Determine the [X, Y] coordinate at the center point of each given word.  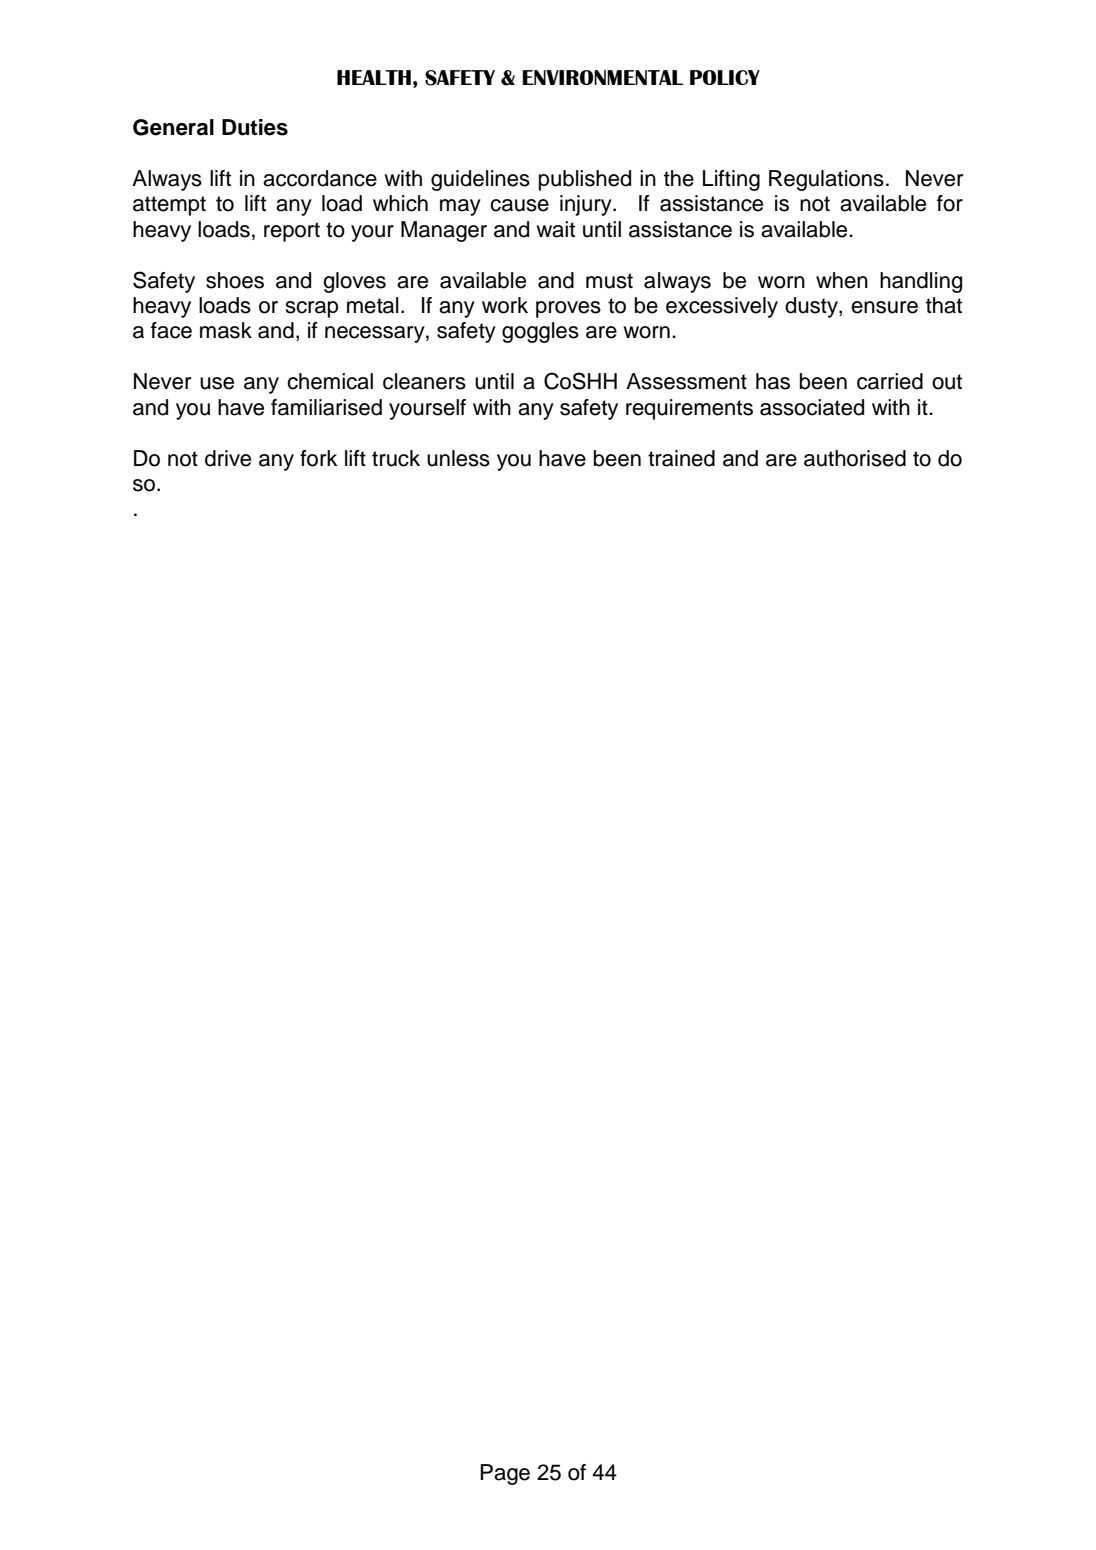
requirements [689, 409]
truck [396, 458]
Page [505, 1474]
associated [812, 407]
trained [681, 458]
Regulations [826, 180]
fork [319, 458]
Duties [255, 127]
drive [228, 458]
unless [458, 458]
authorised [855, 458]
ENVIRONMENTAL [602, 77]
